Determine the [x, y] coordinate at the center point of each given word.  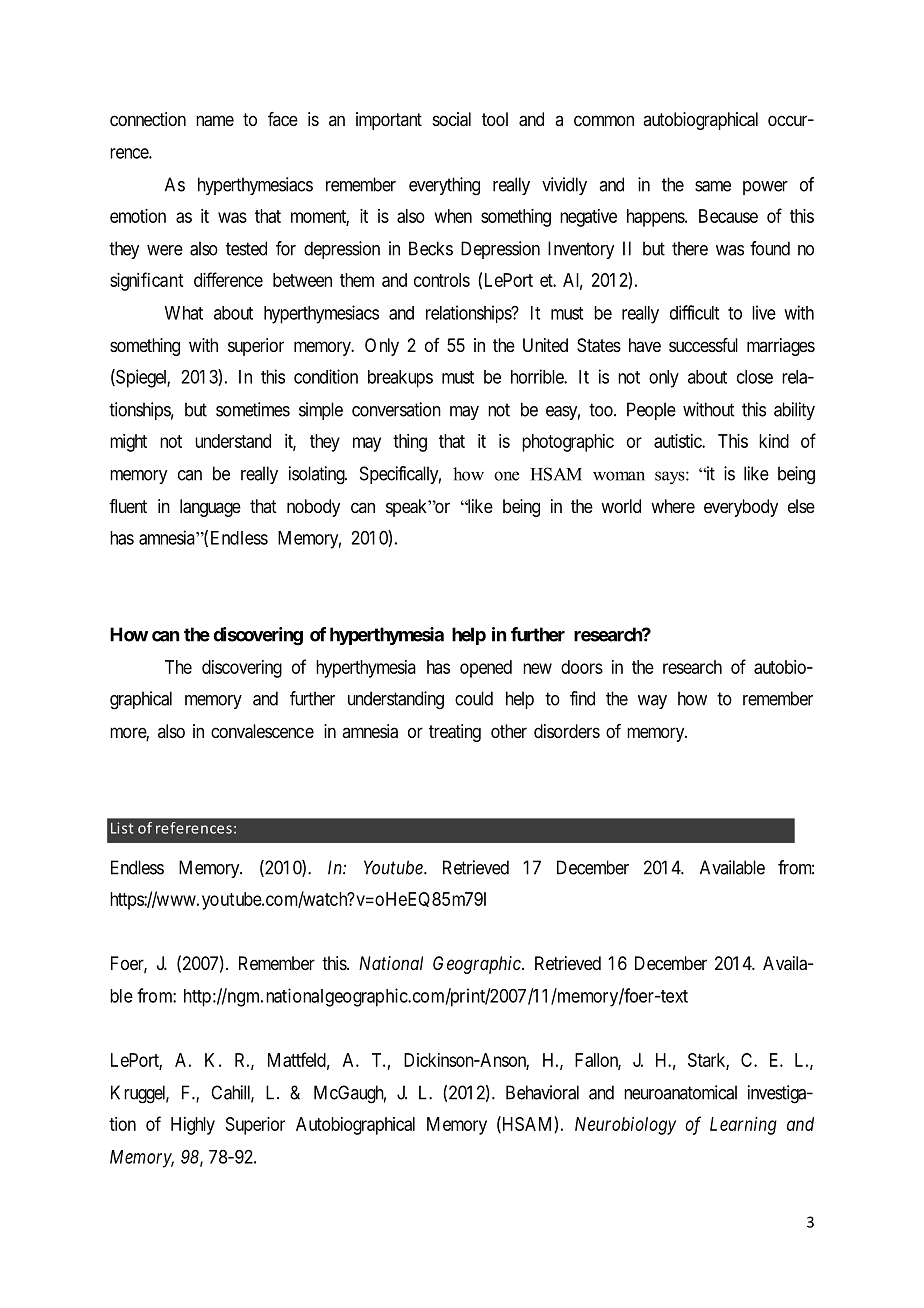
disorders [567, 731]
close [755, 377]
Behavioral [542, 1092]
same [713, 186]
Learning [743, 1126]
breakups [400, 379]
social [452, 119]
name [215, 121]
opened [486, 669]
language [210, 508]
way [652, 702]
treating [455, 733]
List [122, 828]
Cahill [232, 1093]
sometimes [253, 409]
